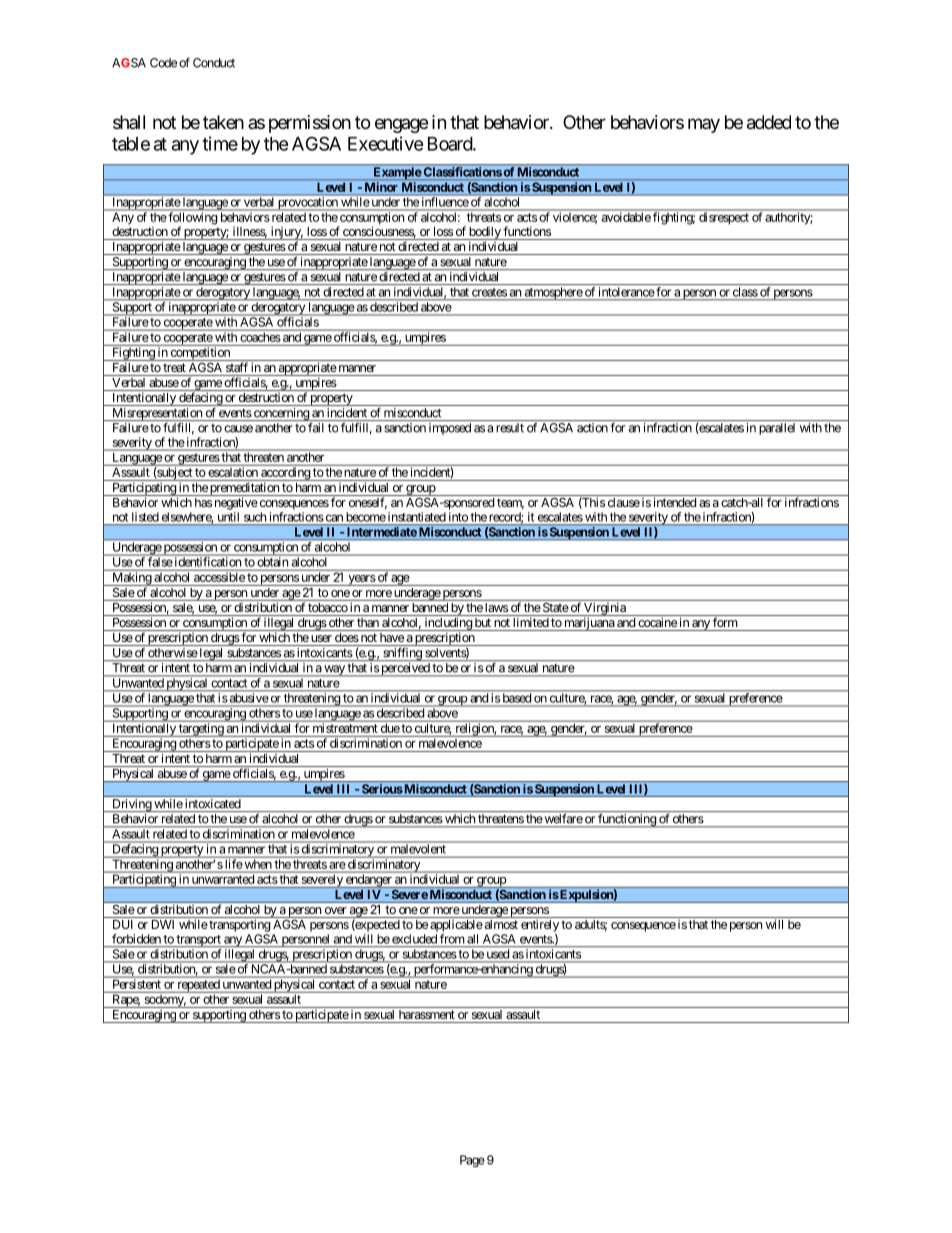 The width and height of the screenshot is (952, 1233). I want to click on instantiated, so click(417, 517).
